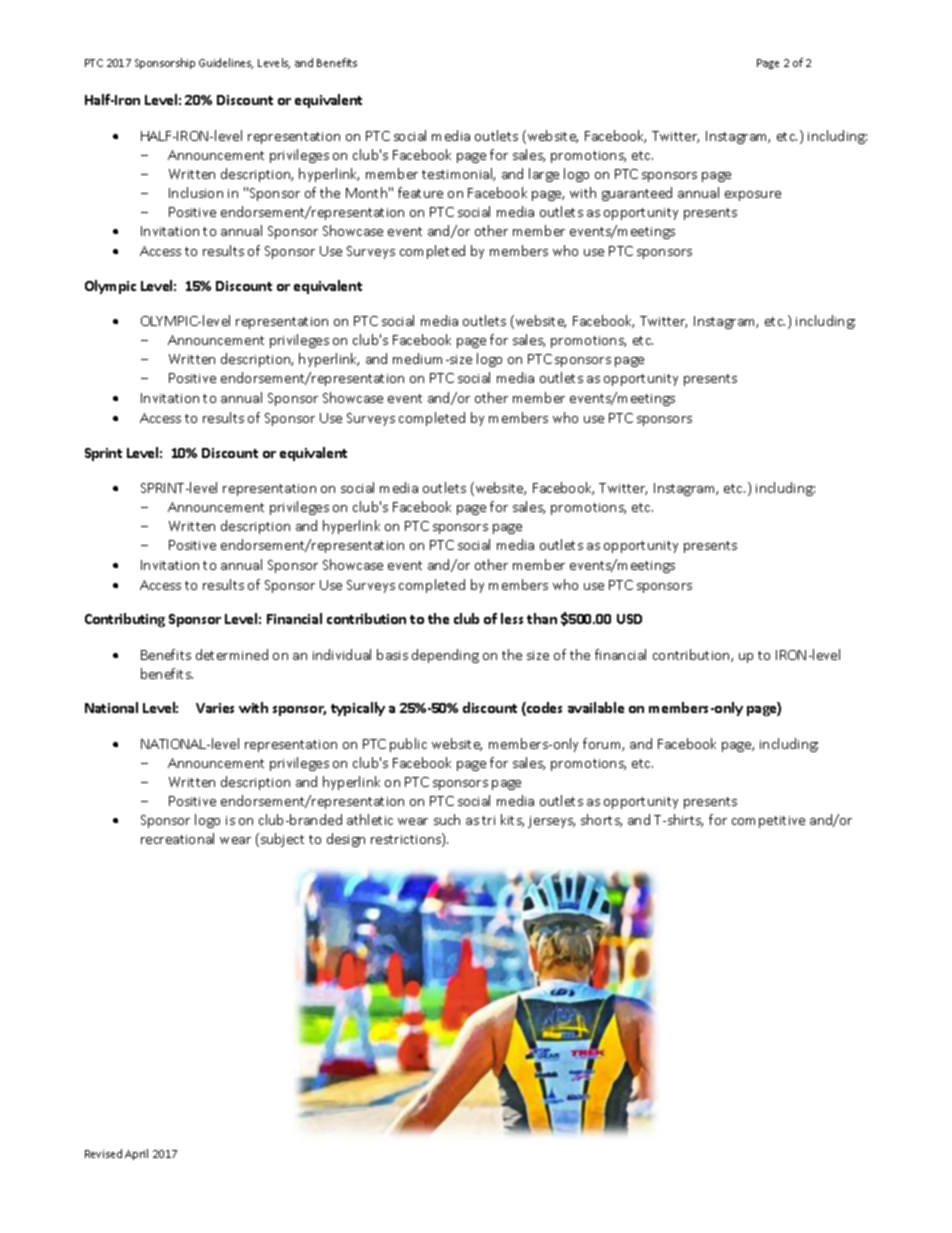 The width and height of the screenshot is (952, 1233). What do you see at coordinates (125, 620) in the screenshot?
I see `Contributing` at bounding box center [125, 620].
